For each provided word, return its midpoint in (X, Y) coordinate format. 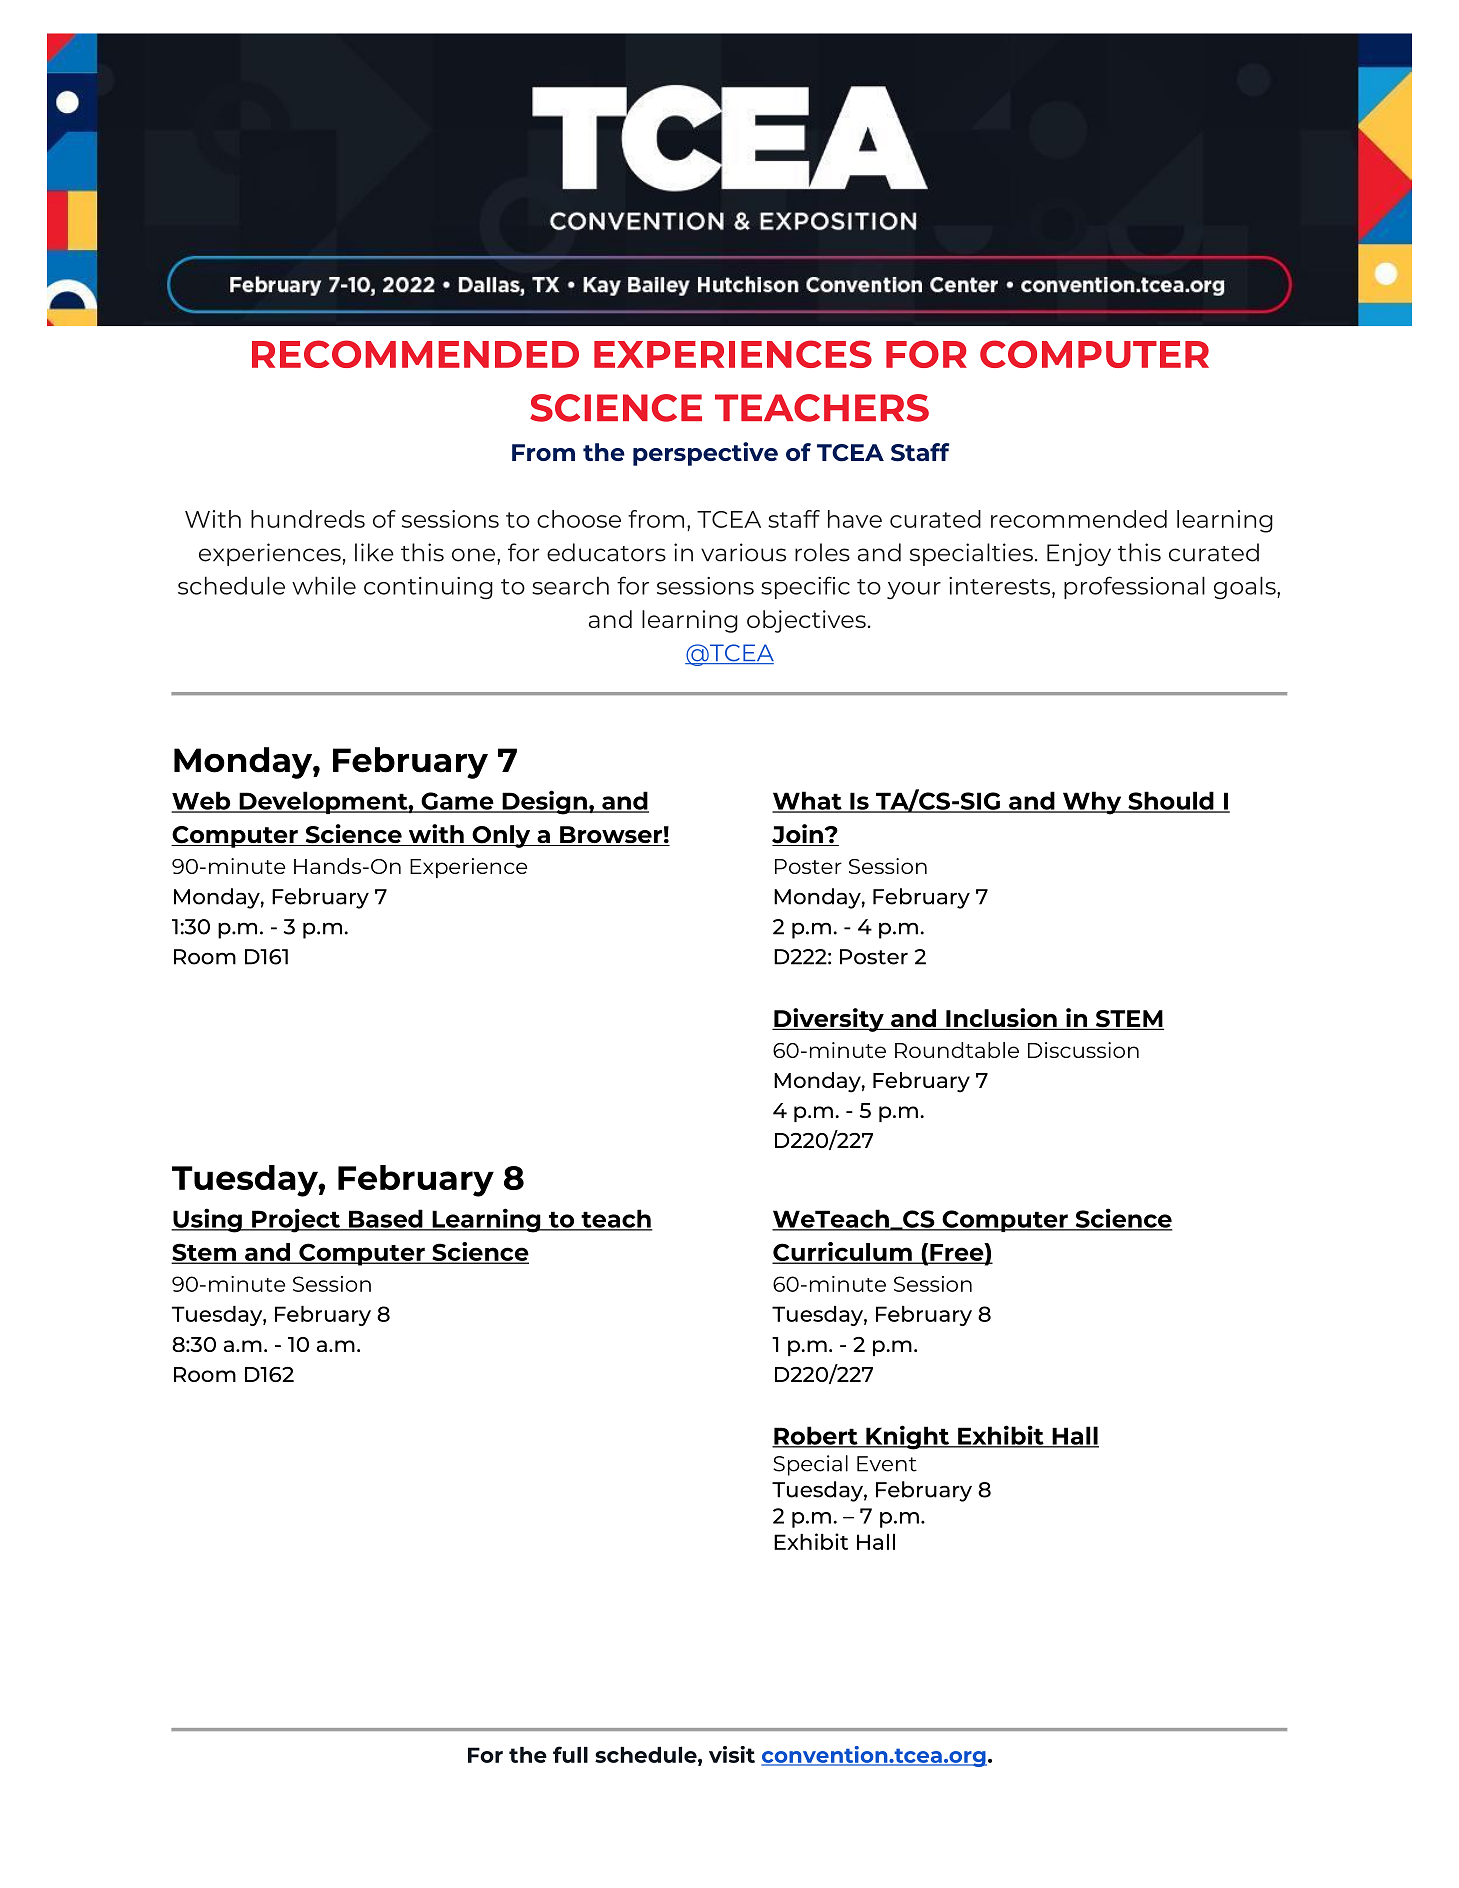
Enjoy (1079, 554)
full (570, 1754)
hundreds (308, 519)
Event (887, 1464)
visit (732, 1754)
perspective (705, 454)
